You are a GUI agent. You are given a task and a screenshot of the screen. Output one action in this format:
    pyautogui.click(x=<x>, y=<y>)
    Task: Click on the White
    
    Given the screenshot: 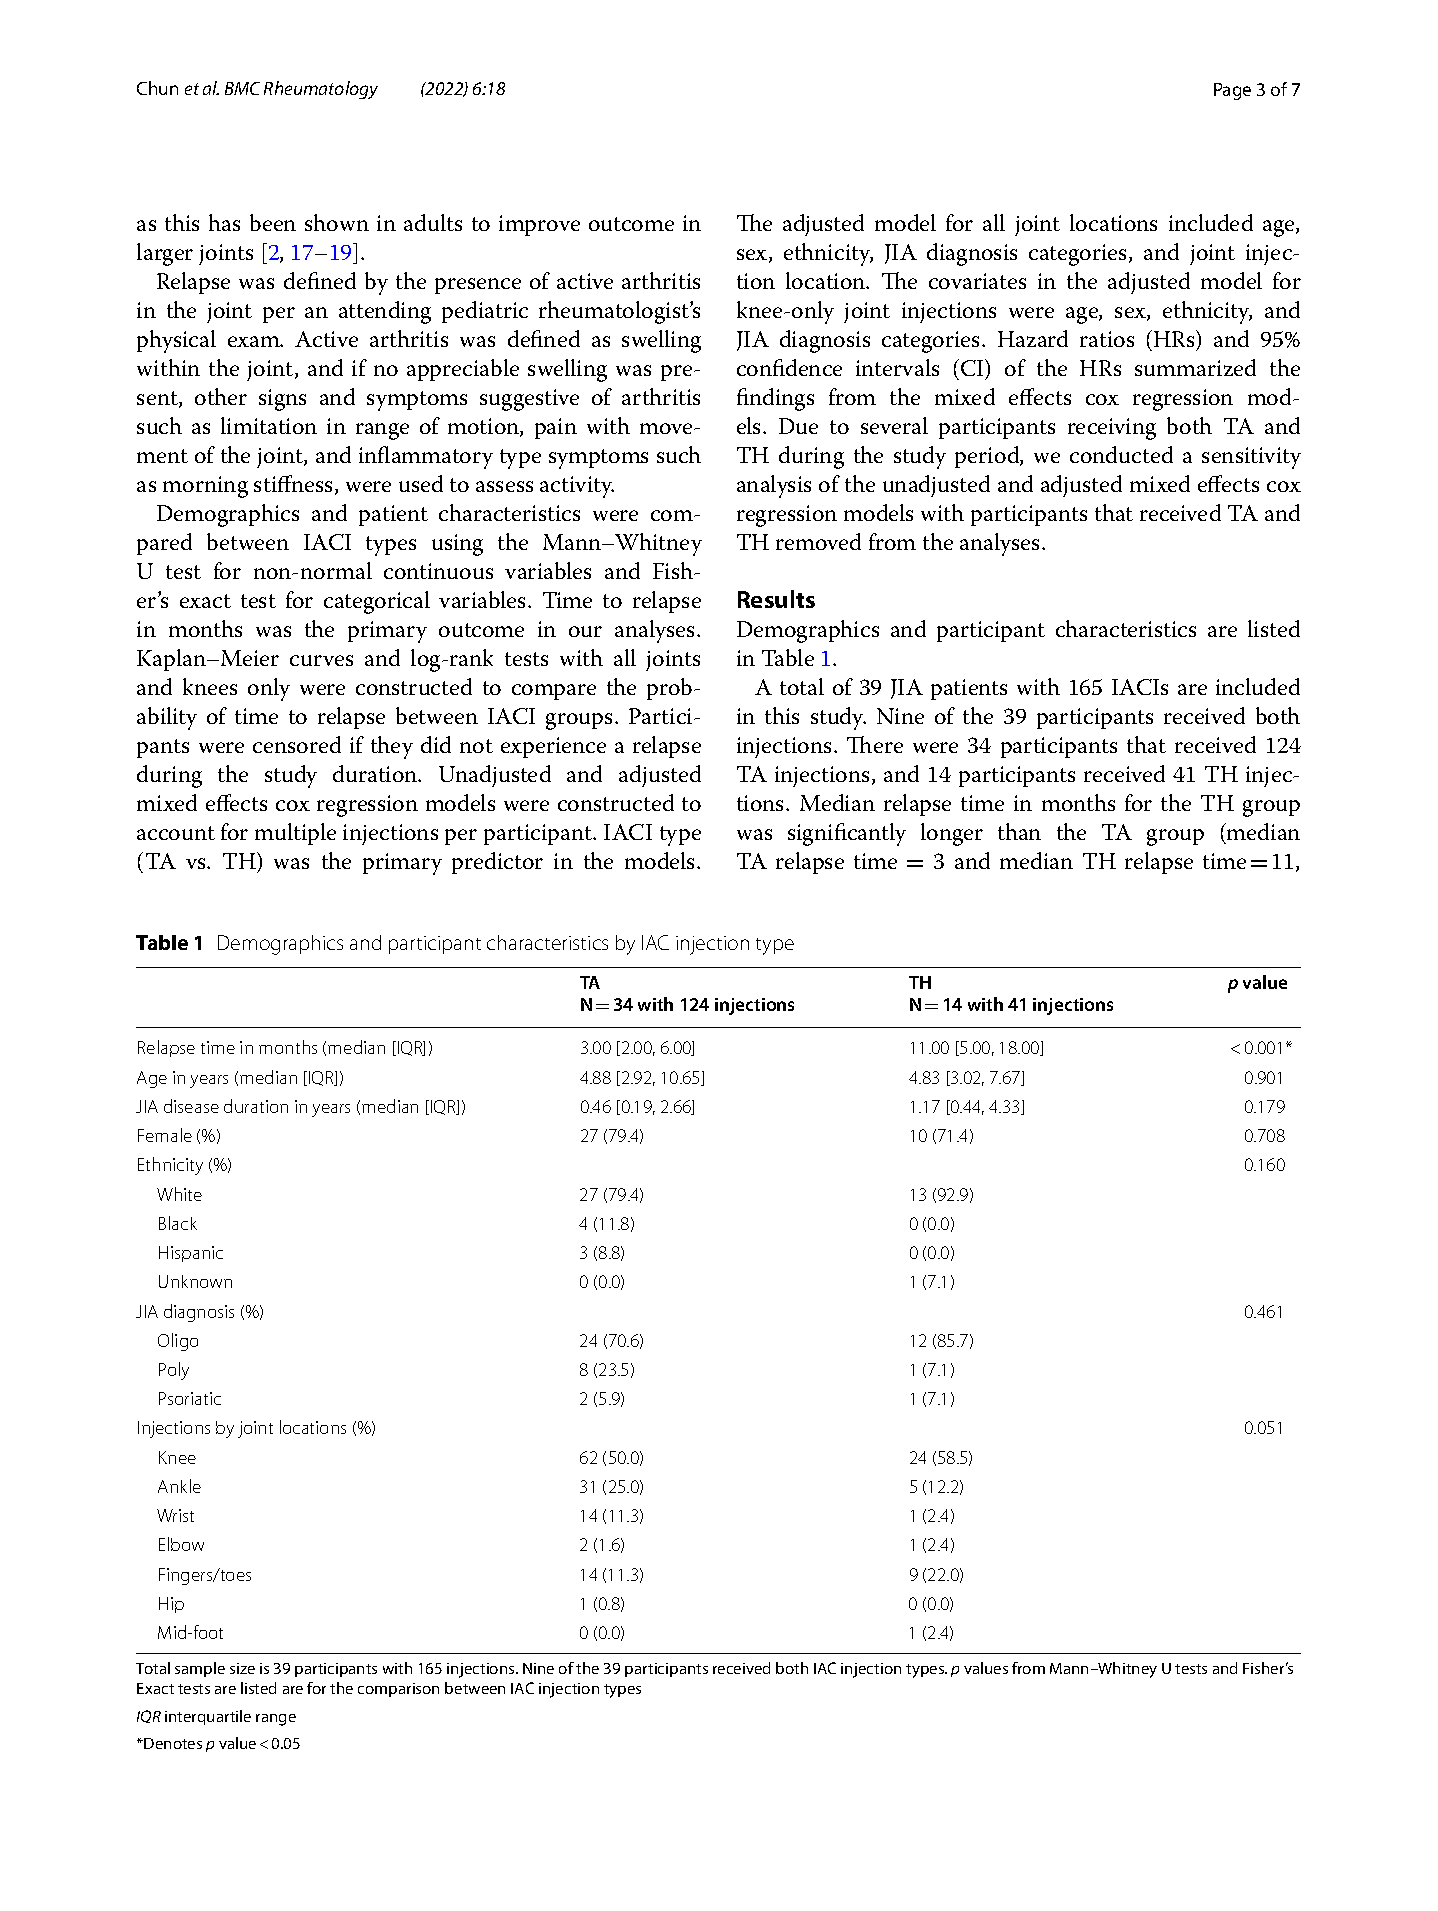 What is the action you would take?
    pyautogui.click(x=179, y=1194)
